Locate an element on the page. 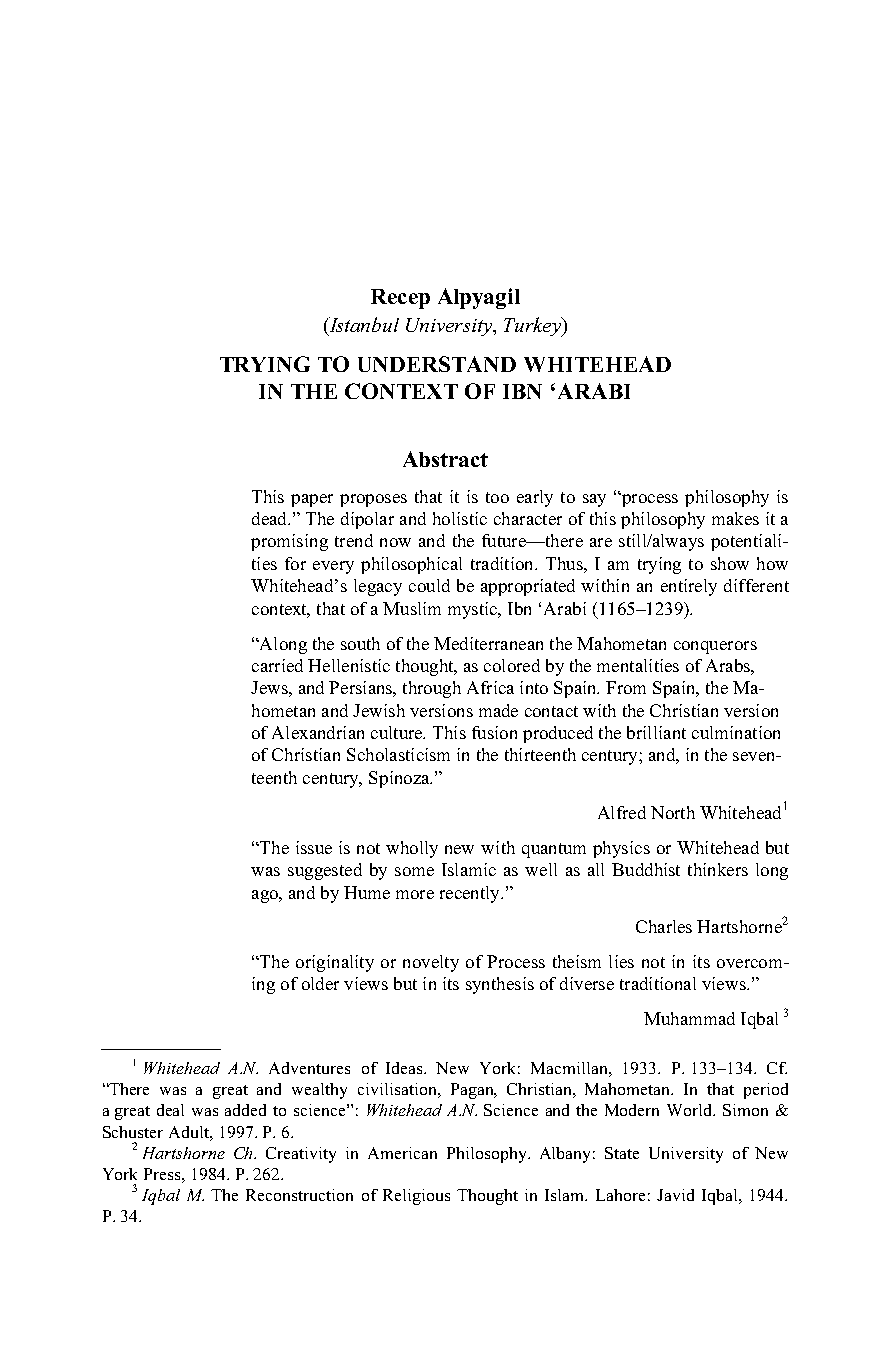 This document has width=896, height=1364. conquerors is located at coordinates (715, 647).
